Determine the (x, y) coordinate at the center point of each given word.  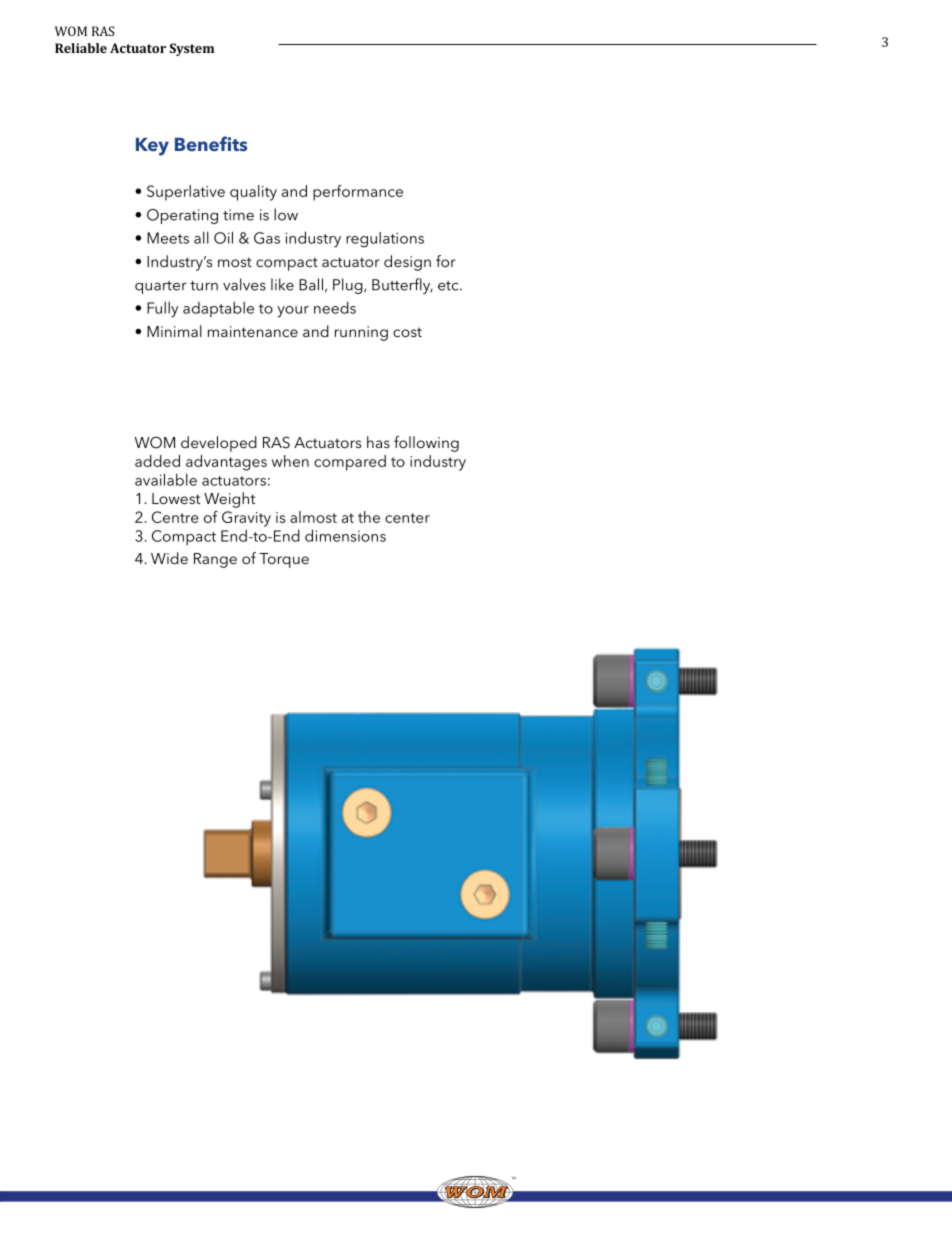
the (369, 517)
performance (358, 193)
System (192, 49)
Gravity (246, 519)
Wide (169, 558)
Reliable (81, 48)
